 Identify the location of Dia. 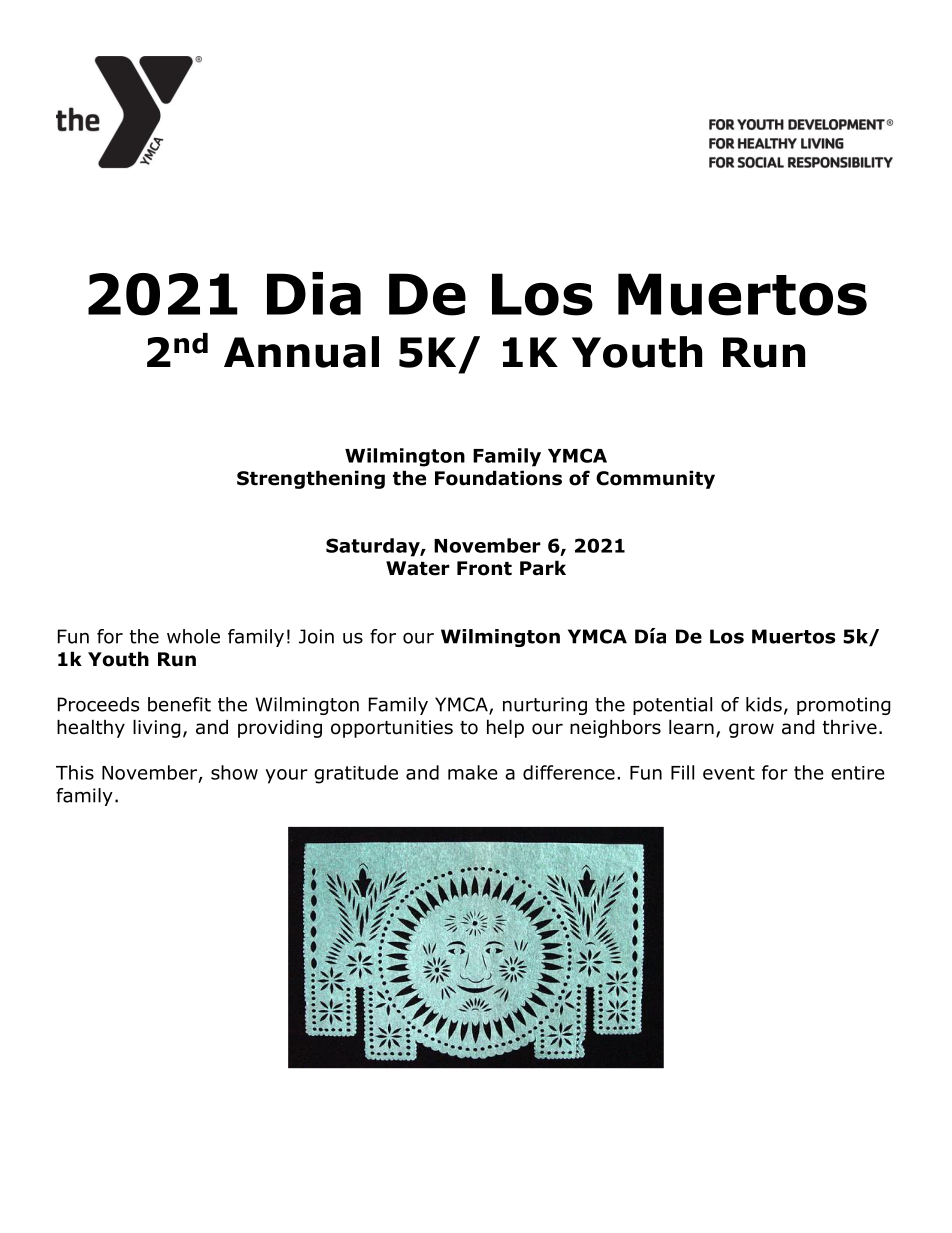
(314, 294).
